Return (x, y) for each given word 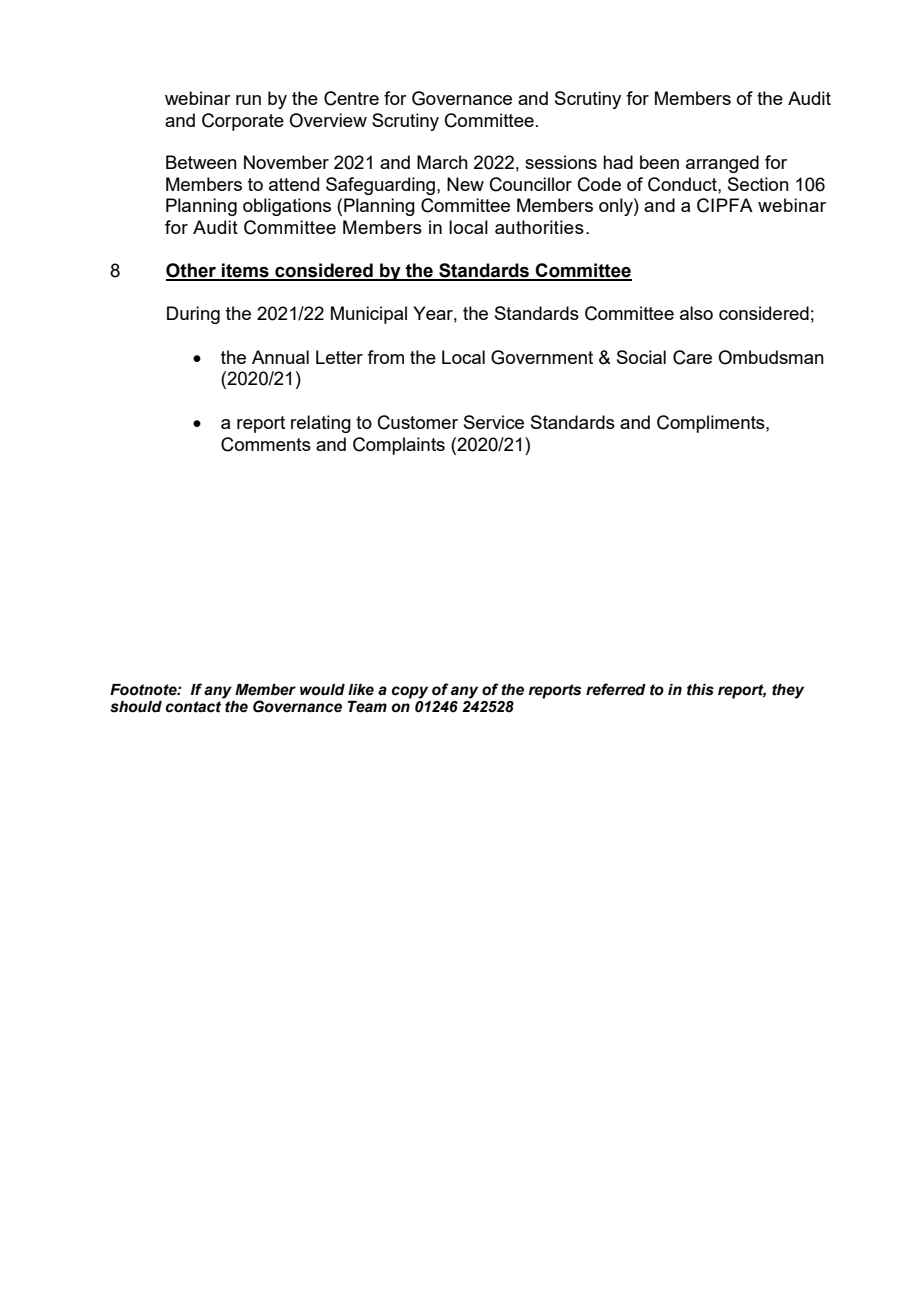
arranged (722, 164)
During (193, 315)
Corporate (243, 122)
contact (193, 707)
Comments (266, 444)
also (696, 313)
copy (410, 692)
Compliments (712, 424)
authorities (539, 227)
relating (321, 424)
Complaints (399, 446)
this (700, 690)
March (442, 162)
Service (494, 422)
